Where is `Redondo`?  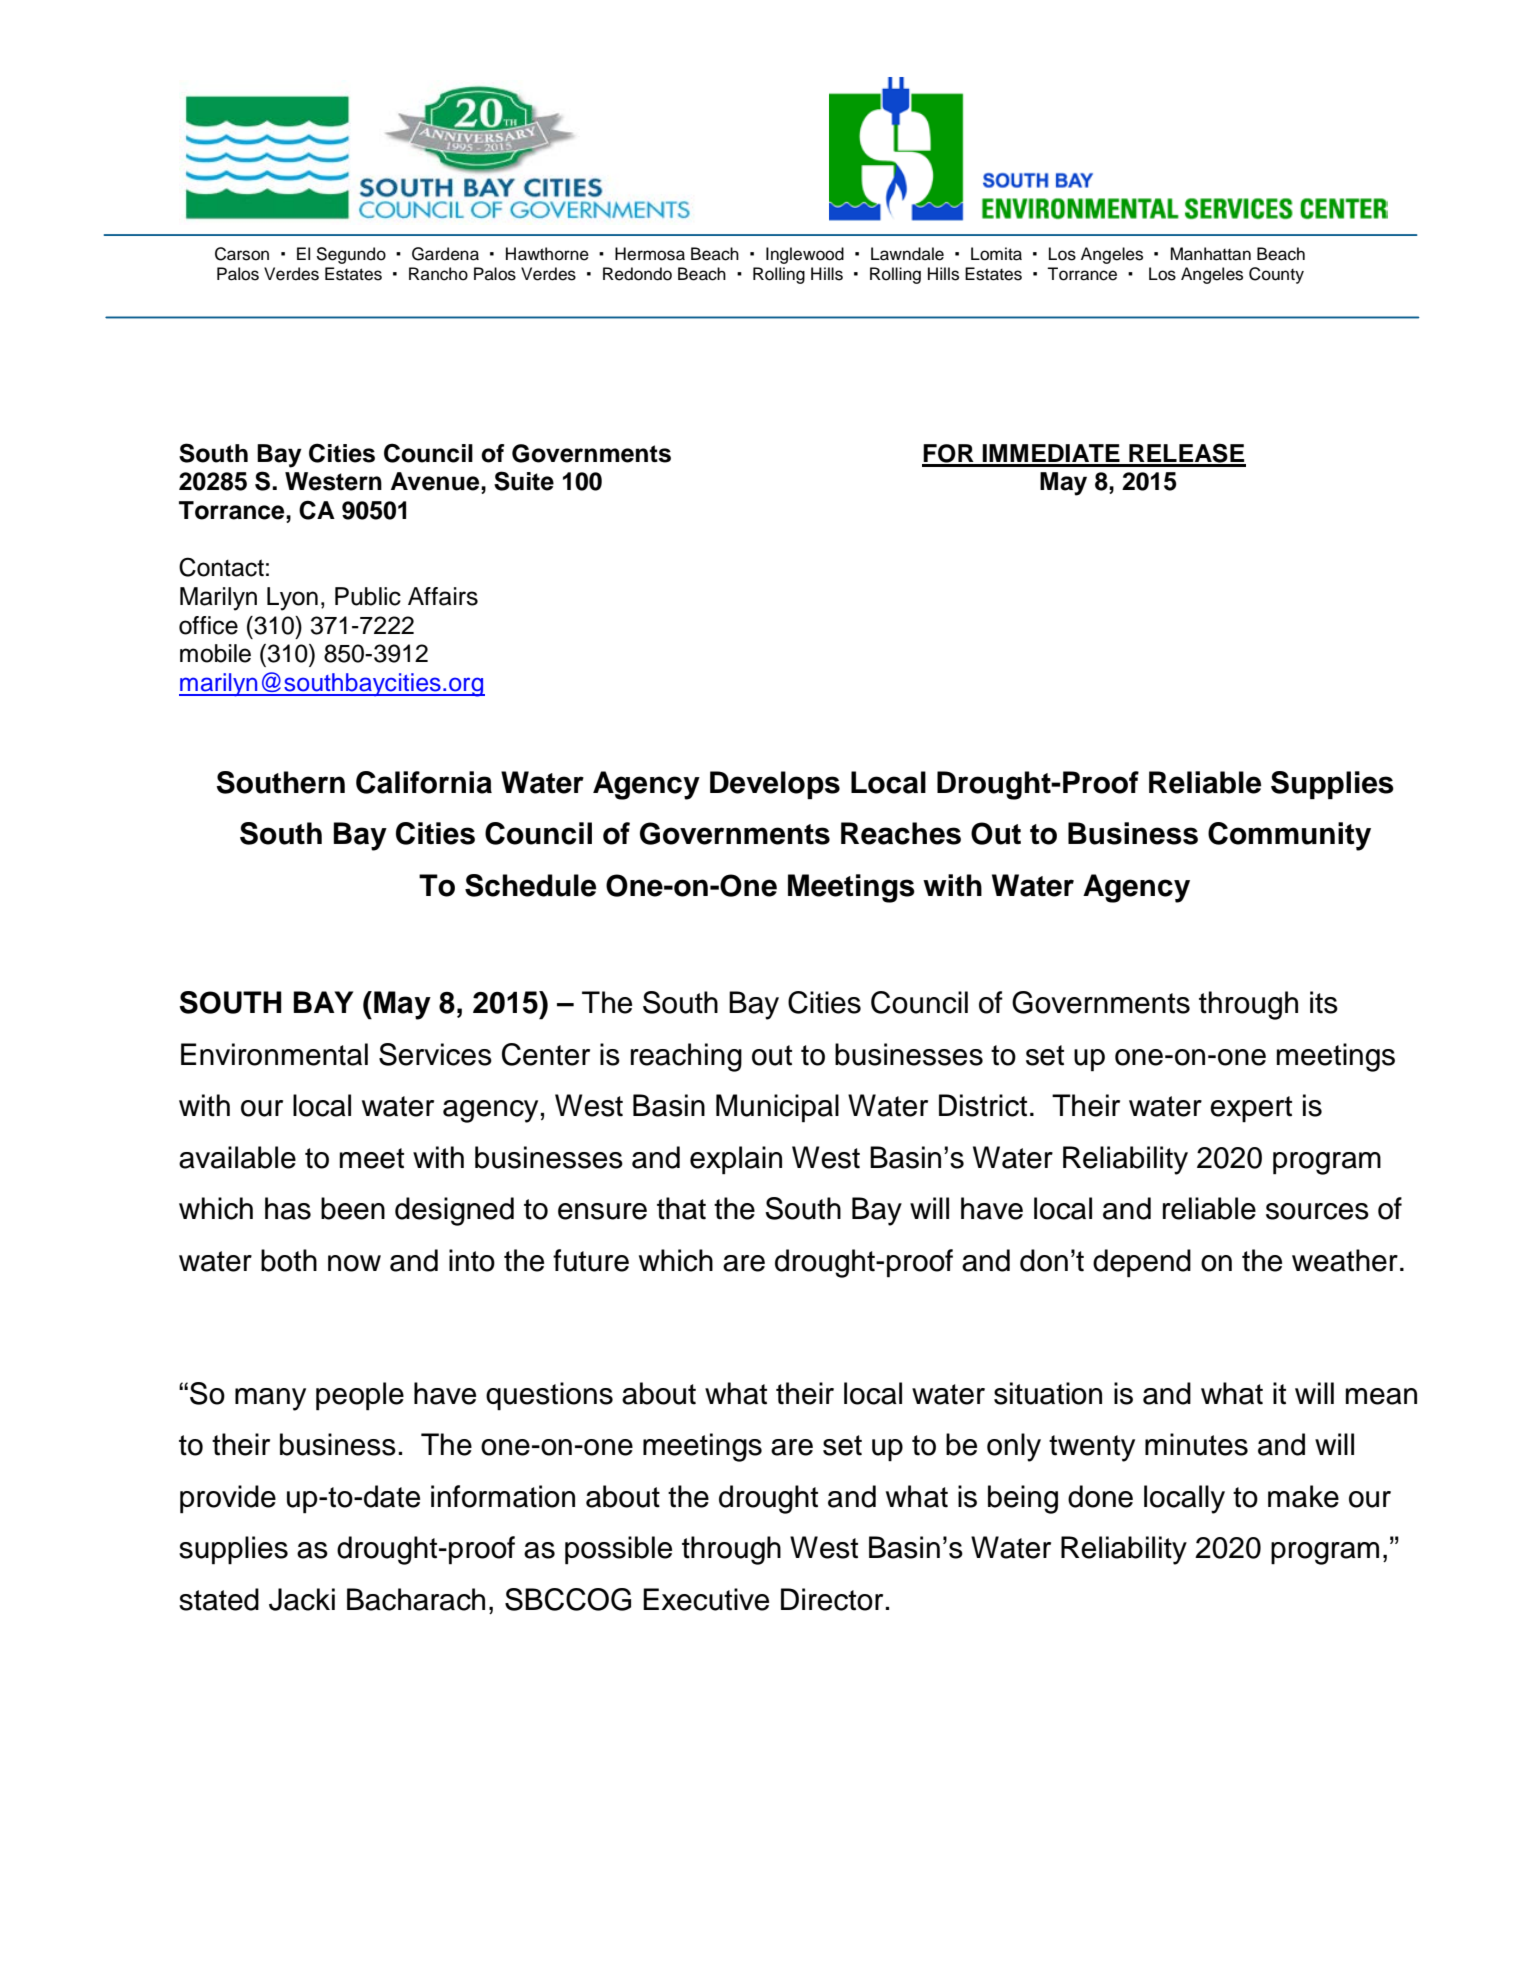
Redondo is located at coordinates (637, 274).
